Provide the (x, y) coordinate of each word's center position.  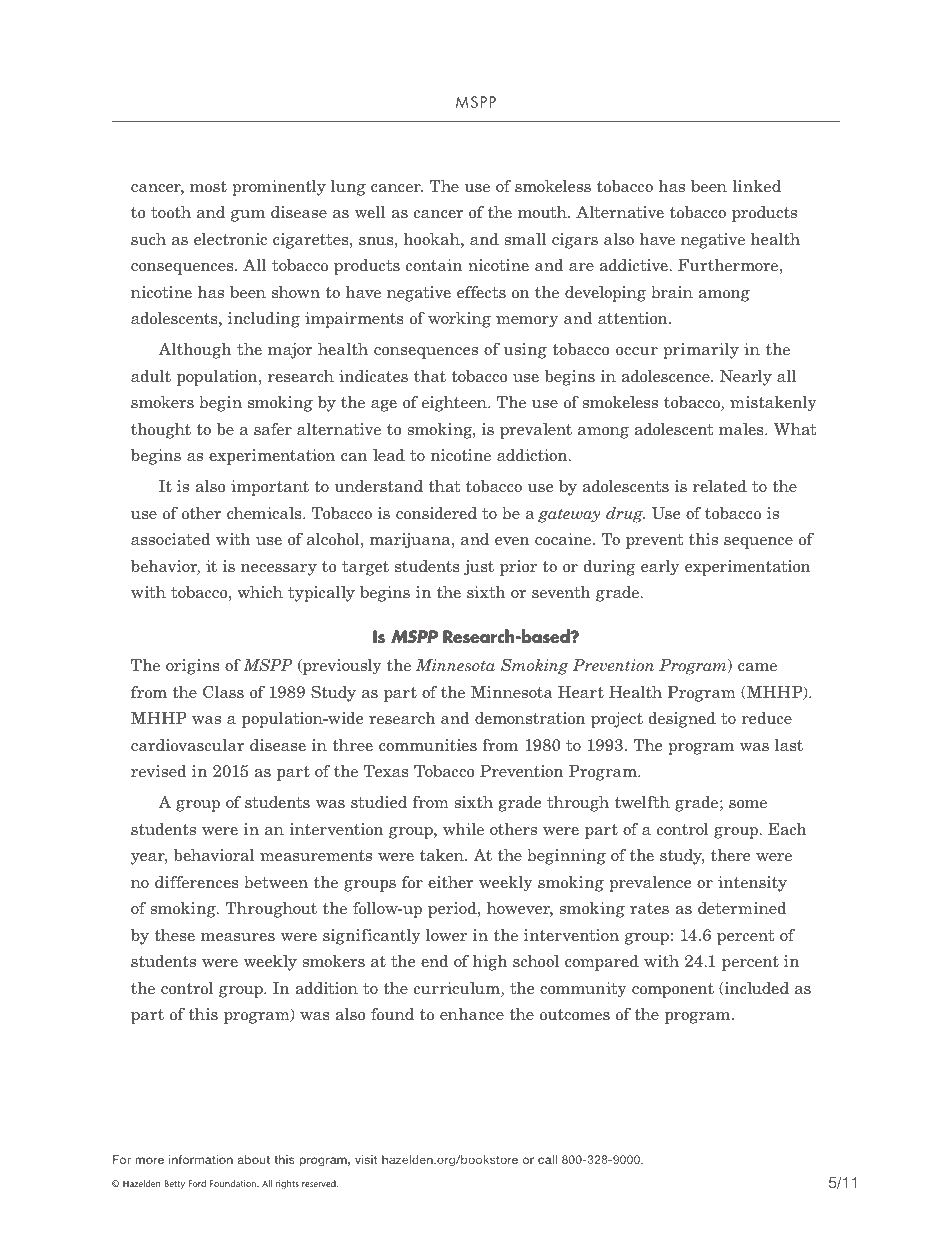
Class (223, 691)
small (525, 238)
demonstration (530, 717)
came (757, 667)
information (201, 1159)
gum (248, 216)
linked (756, 185)
